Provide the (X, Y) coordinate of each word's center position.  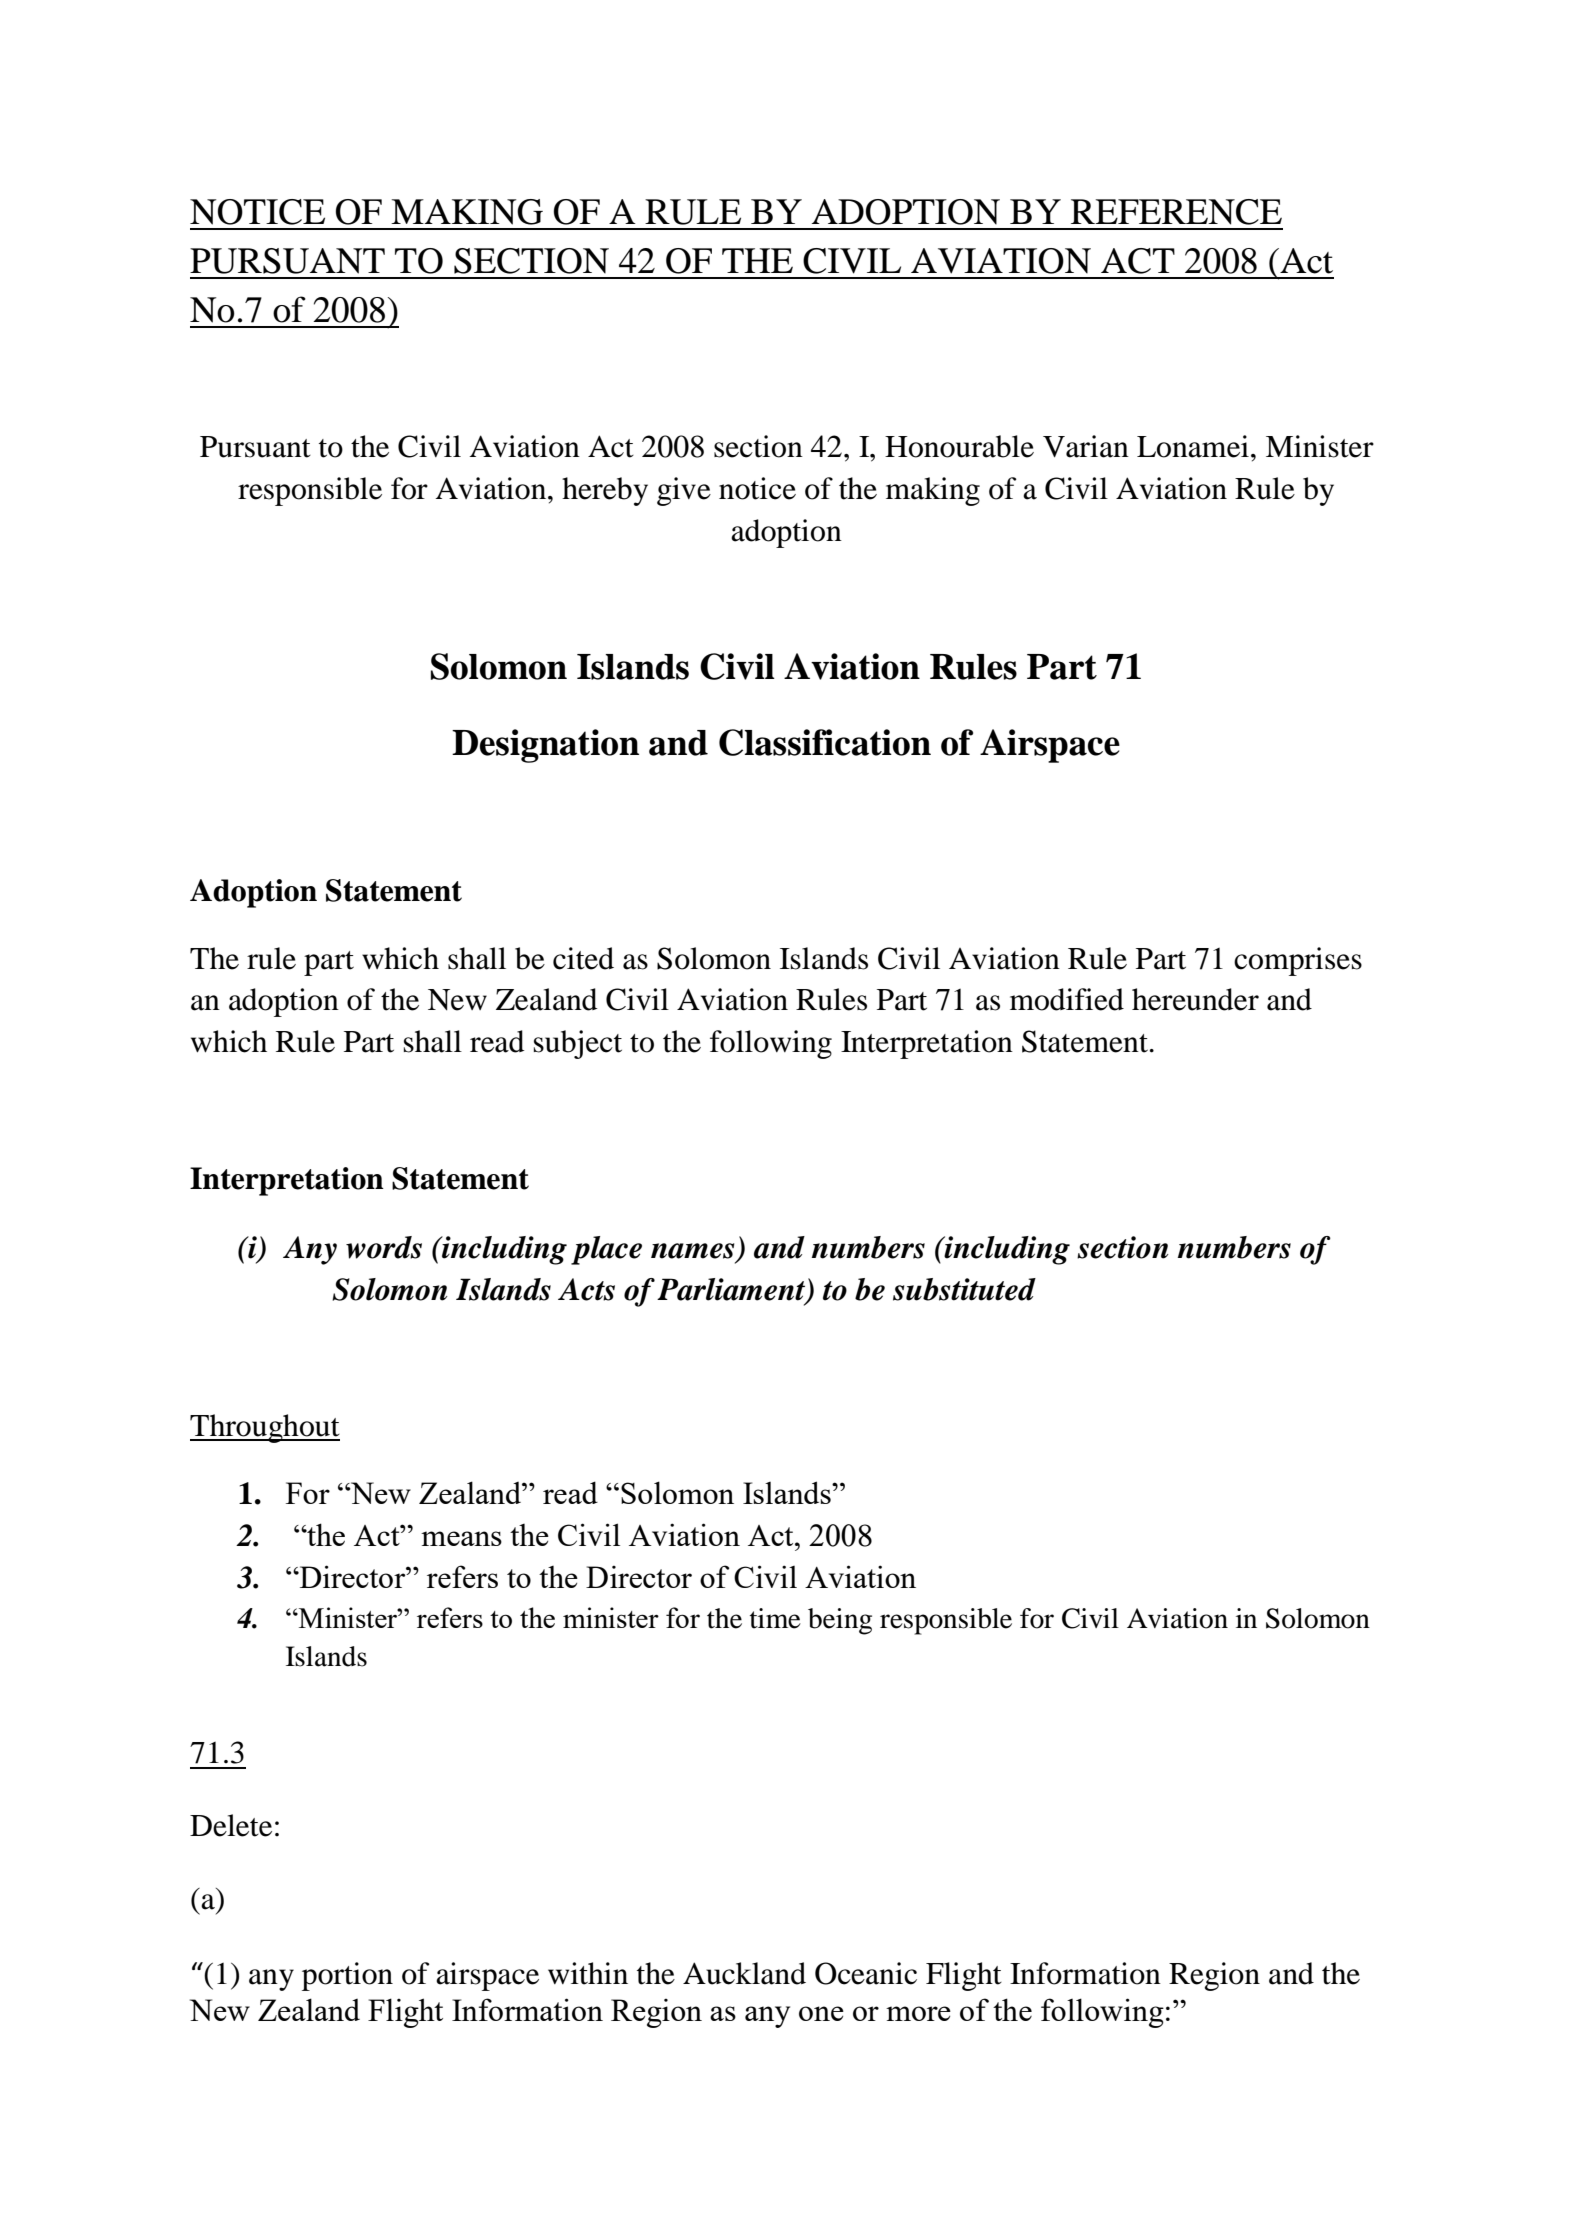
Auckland (744, 1973)
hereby (605, 491)
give (684, 491)
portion (347, 1976)
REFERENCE (1176, 212)
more (918, 2013)
